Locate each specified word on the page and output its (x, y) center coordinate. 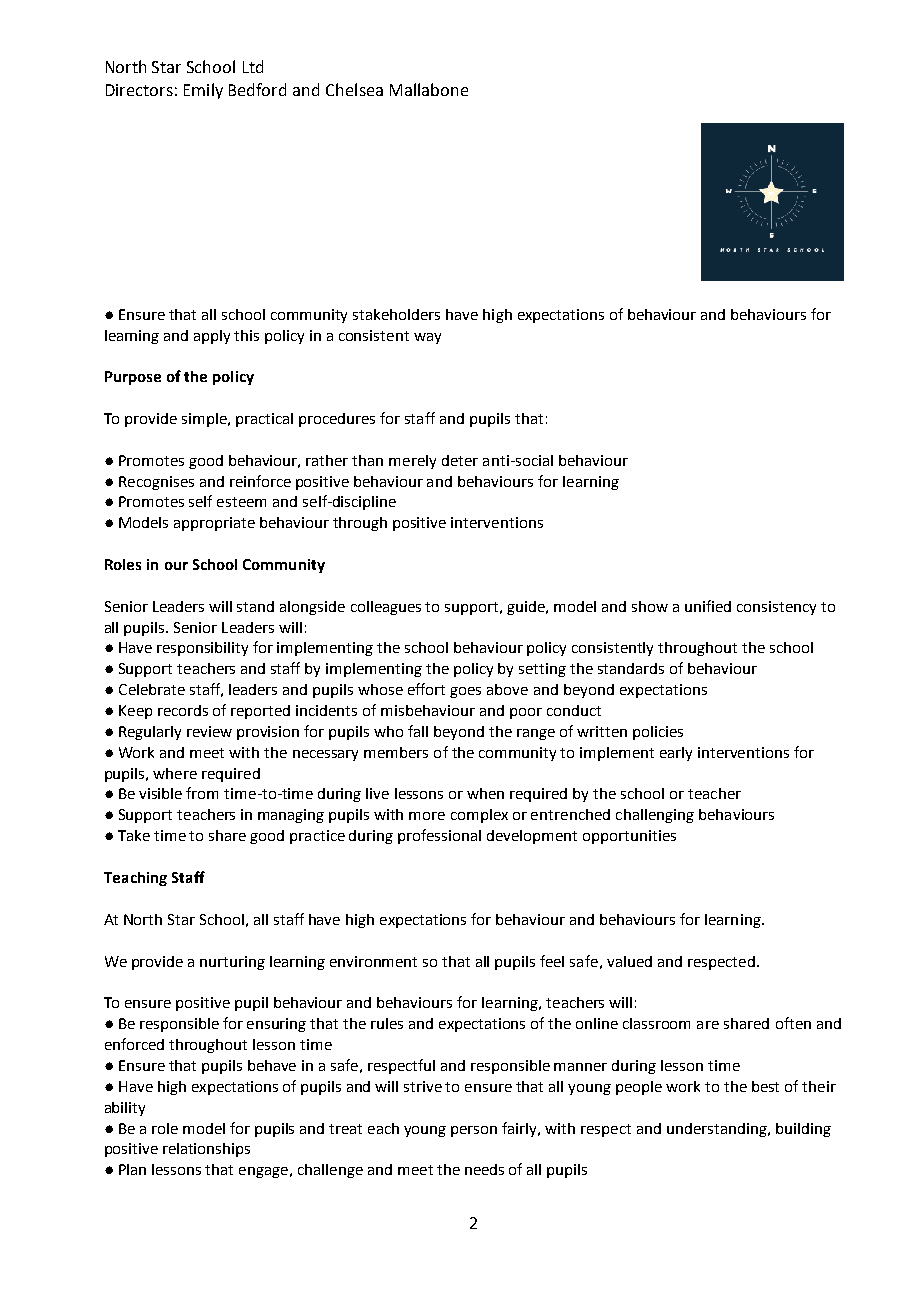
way (427, 338)
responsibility (202, 649)
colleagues (386, 608)
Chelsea (354, 89)
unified (708, 606)
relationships (206, 1150)
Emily (203, 91)
